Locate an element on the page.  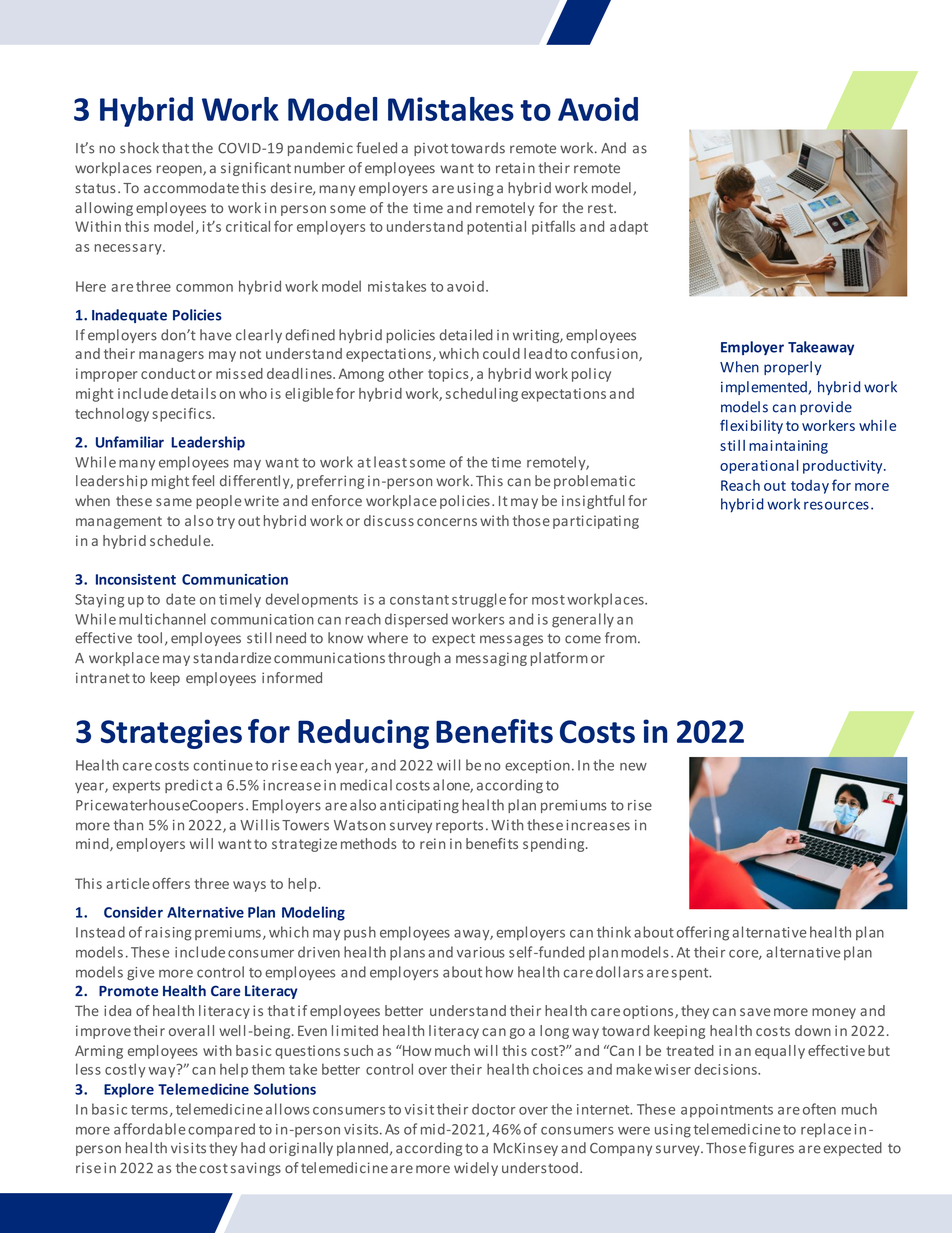
reopen is located at coordinates (180, 170).
